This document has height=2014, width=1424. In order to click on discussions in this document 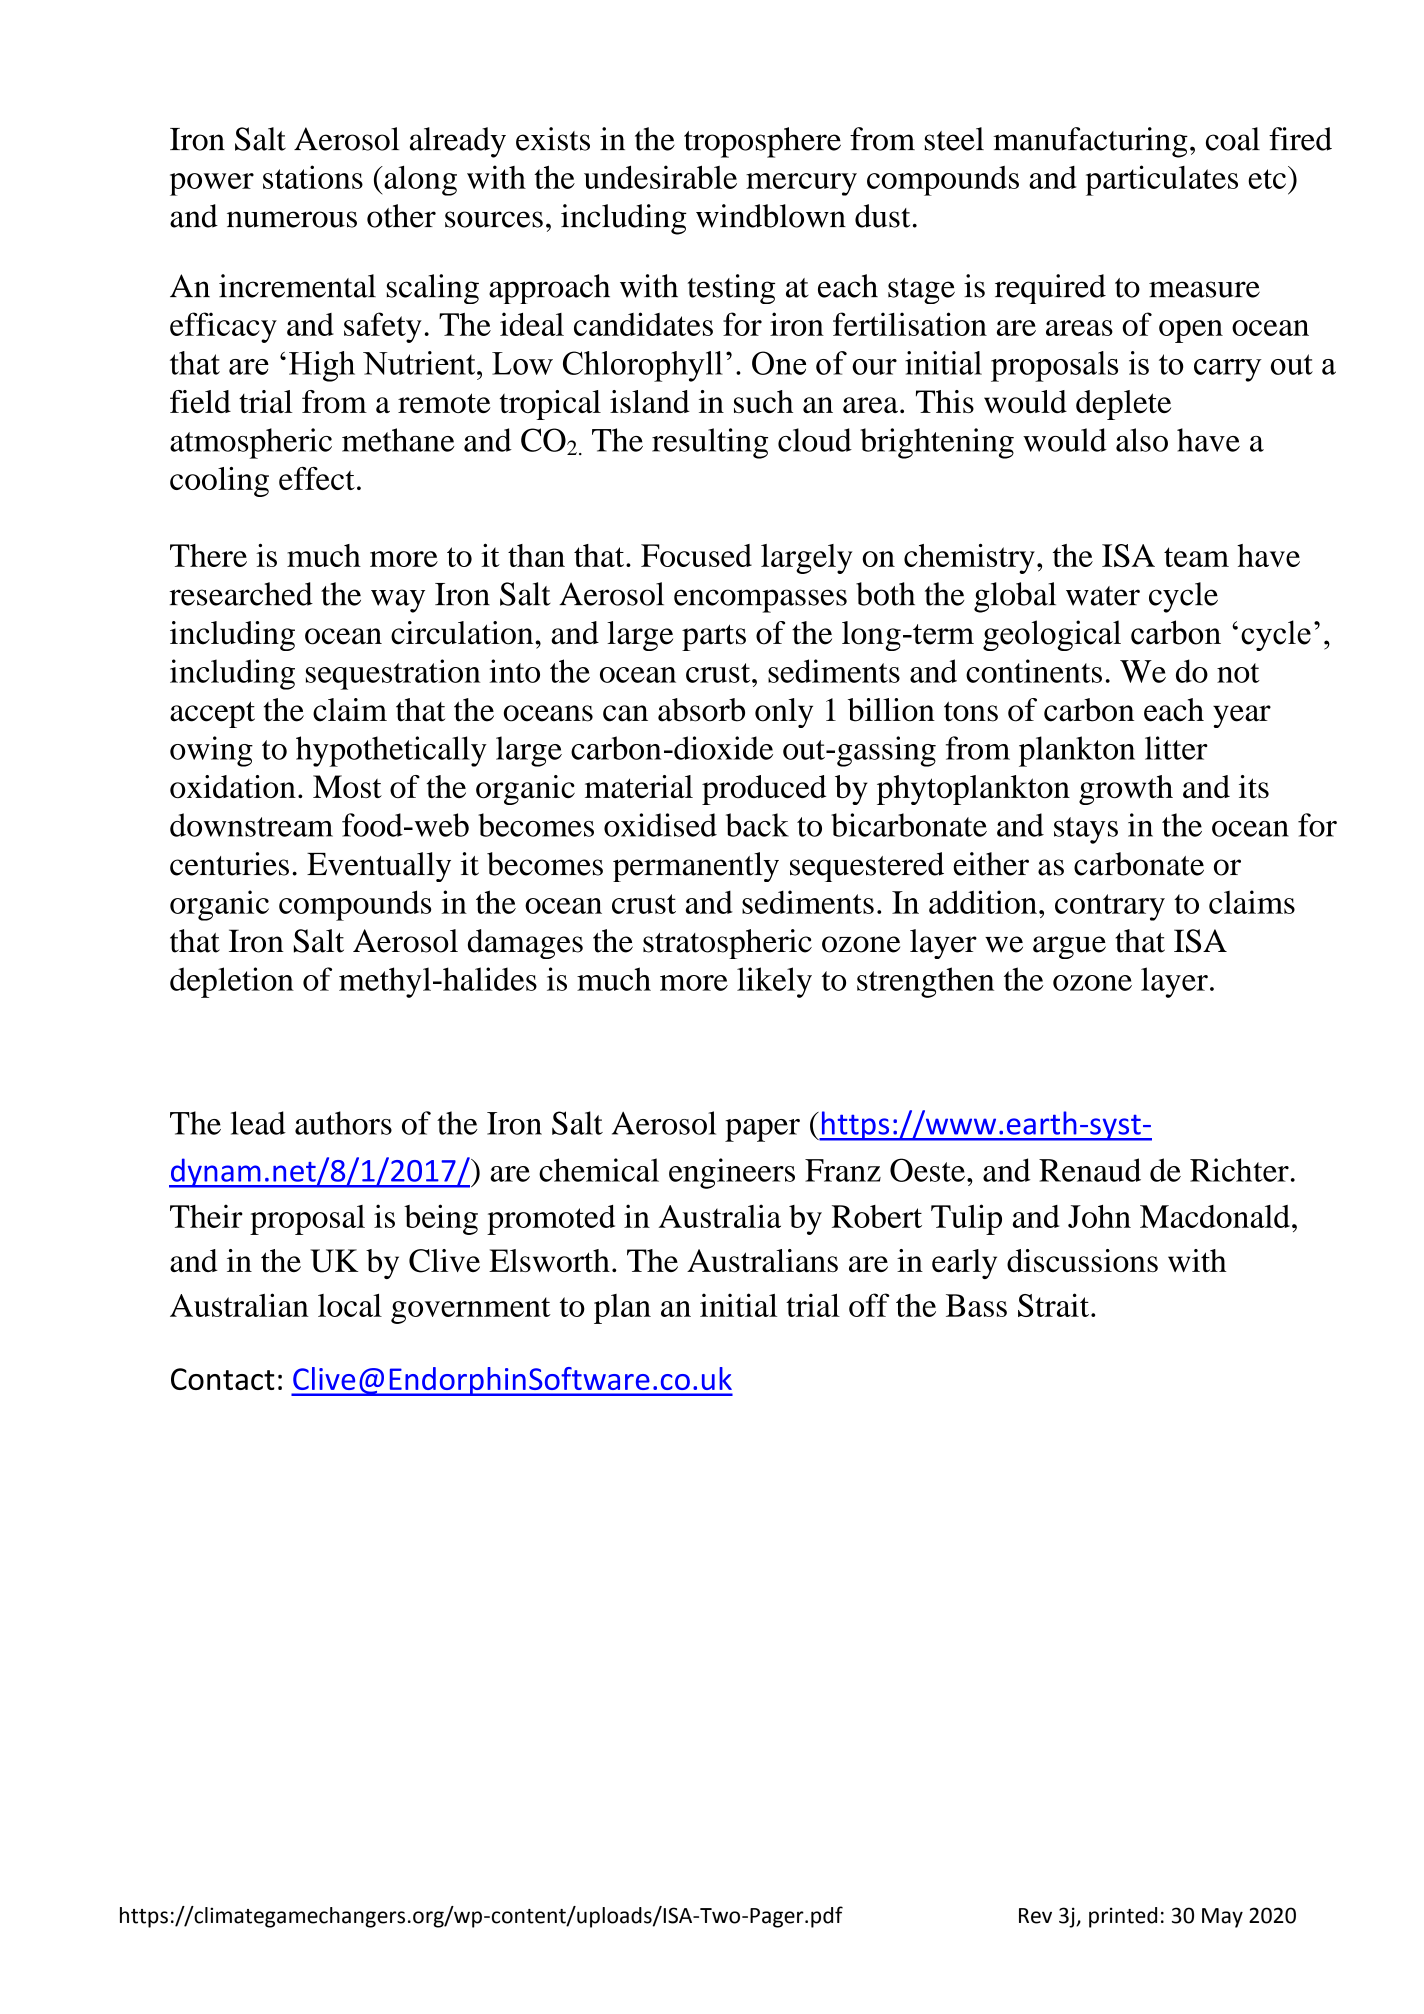, I will do `click(1082, 1260)`.
